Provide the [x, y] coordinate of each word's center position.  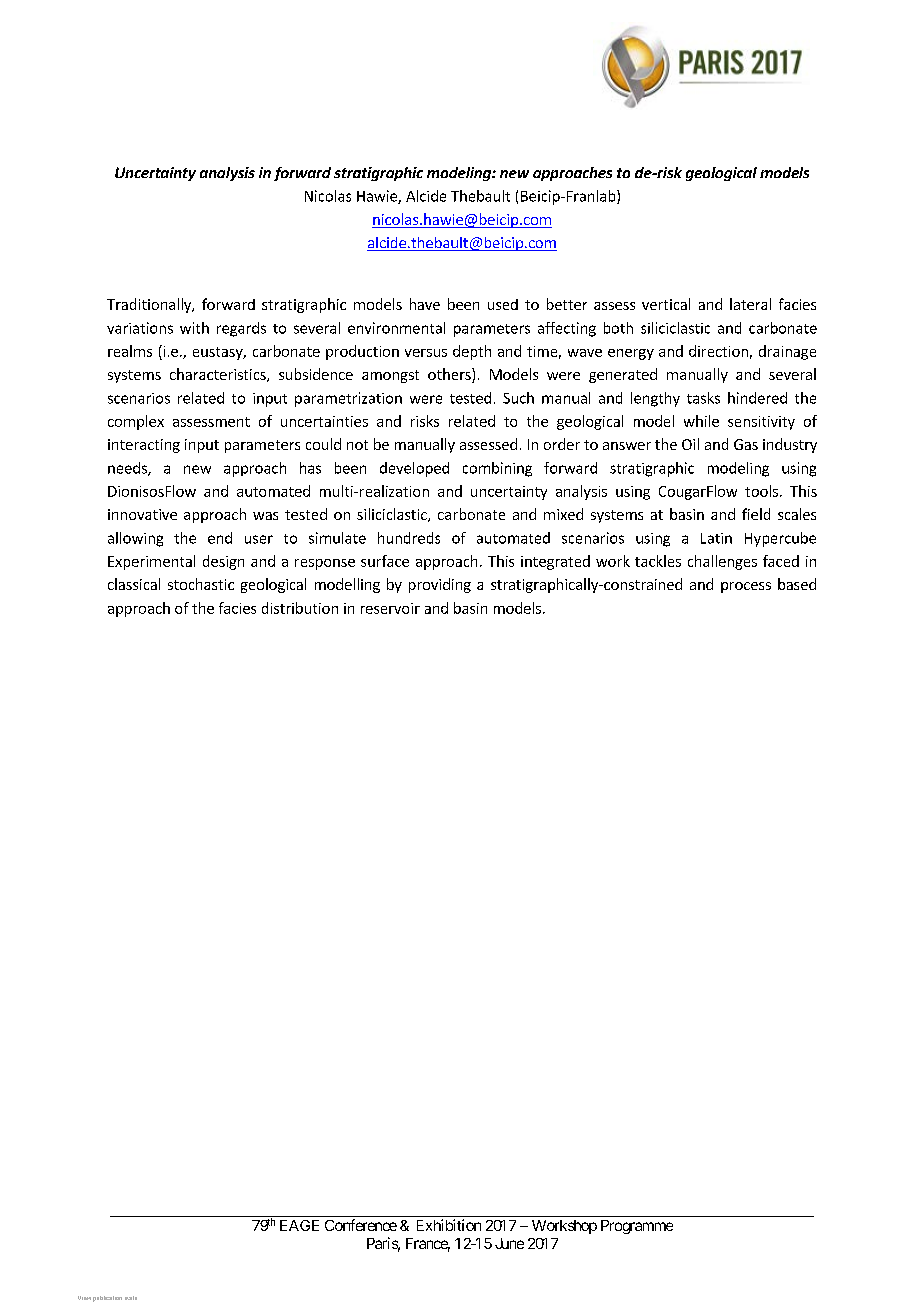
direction [718, 351]
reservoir [390, 608]
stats [131, 1298]
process [746, 587]
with [194, 328]
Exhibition [449, 1225]
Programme [637, 1227]
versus [426, 353]
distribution [300, 608]
